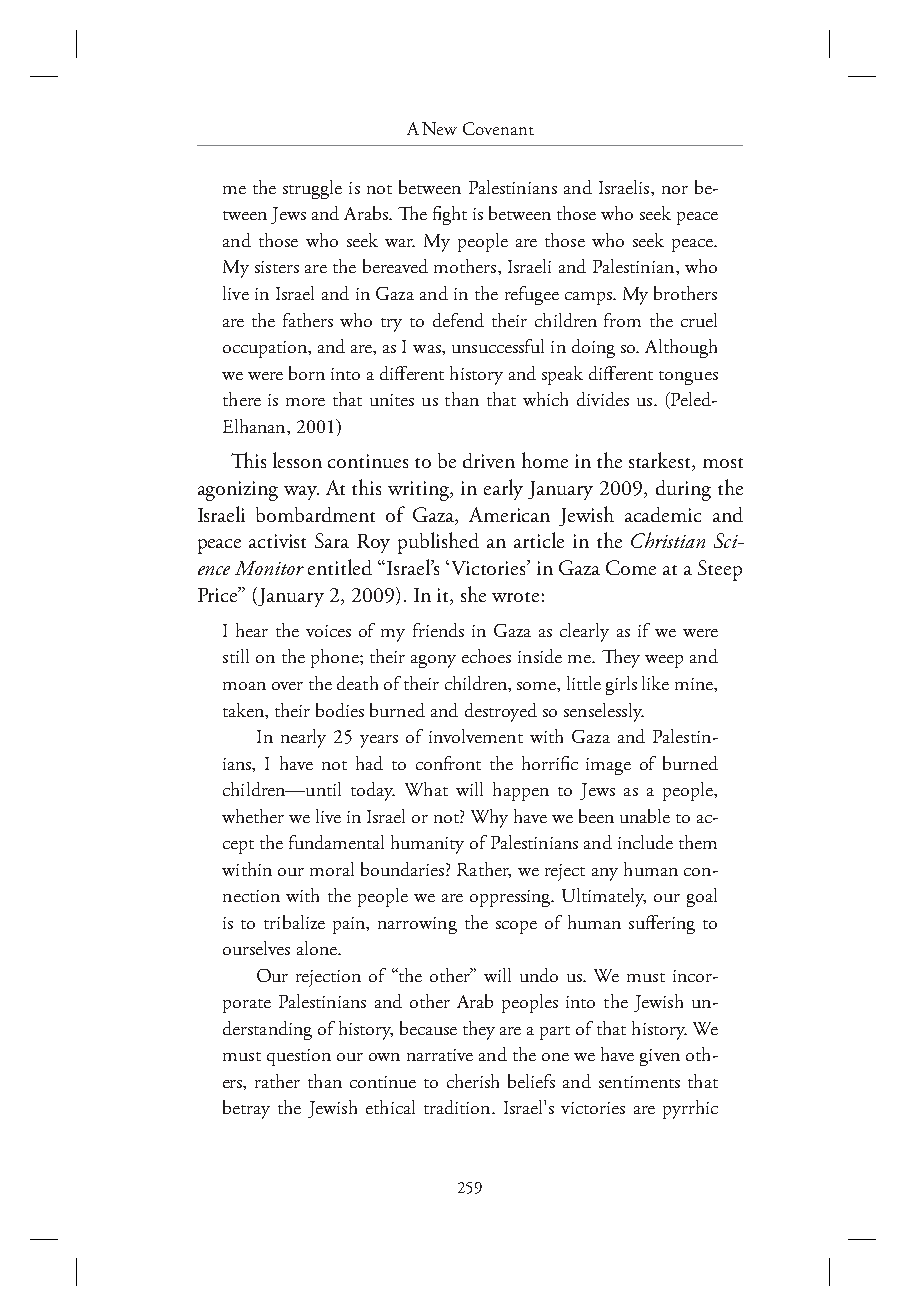 The width and height of the screenshot is (906, 1316). Describe the element at coordinates (498, 128) in the screenshot. I see `Covenant` at that location.
